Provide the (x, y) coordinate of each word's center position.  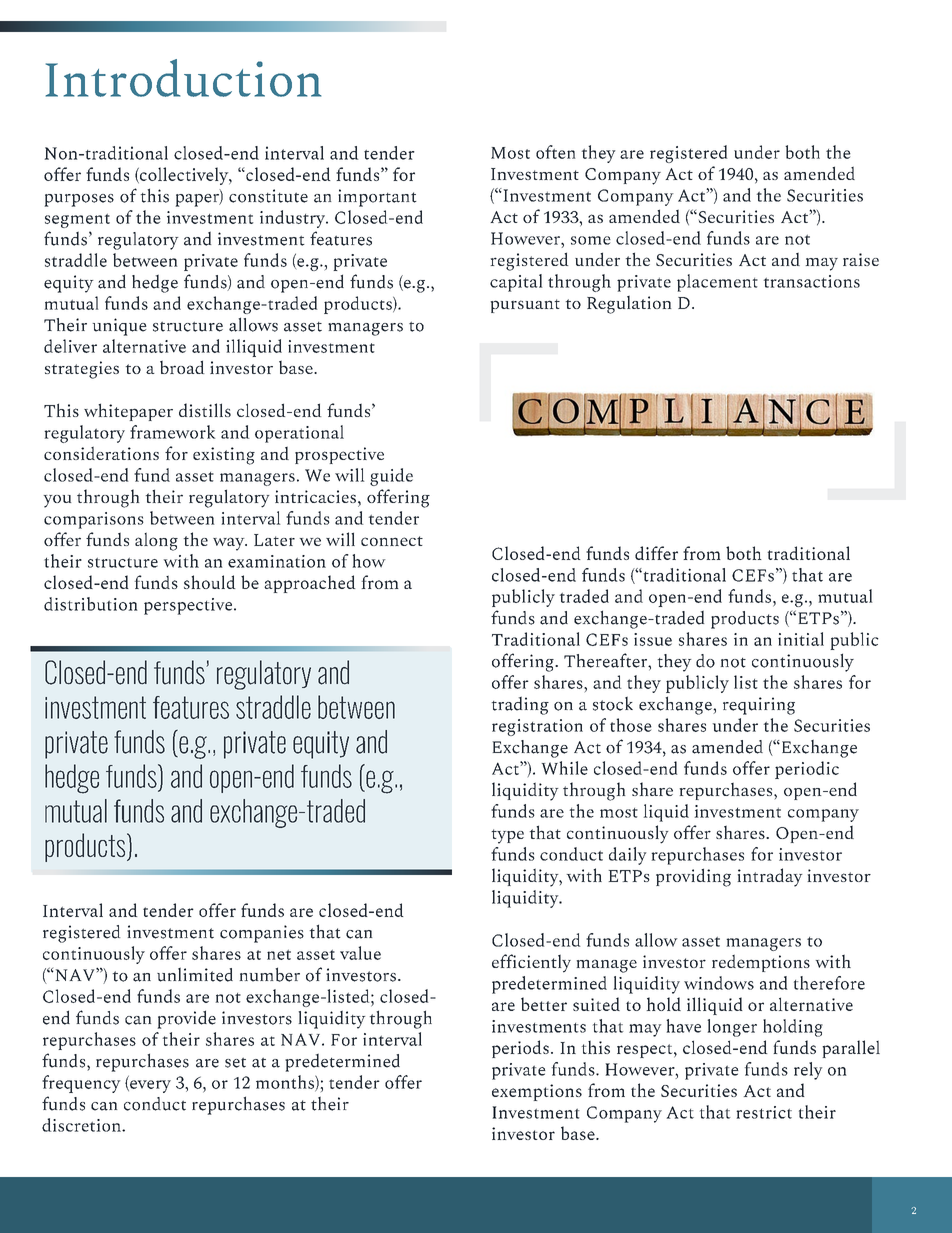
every (149, 1086)
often (555, 152)
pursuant (525, 306)
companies (262, 934)
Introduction (183, 78)
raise (861, 259)
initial (801, 639)
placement (717, 283)
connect (392, 541)
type (507, 836)
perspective (189, 606)
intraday (770, 877)
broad (182, 367)
